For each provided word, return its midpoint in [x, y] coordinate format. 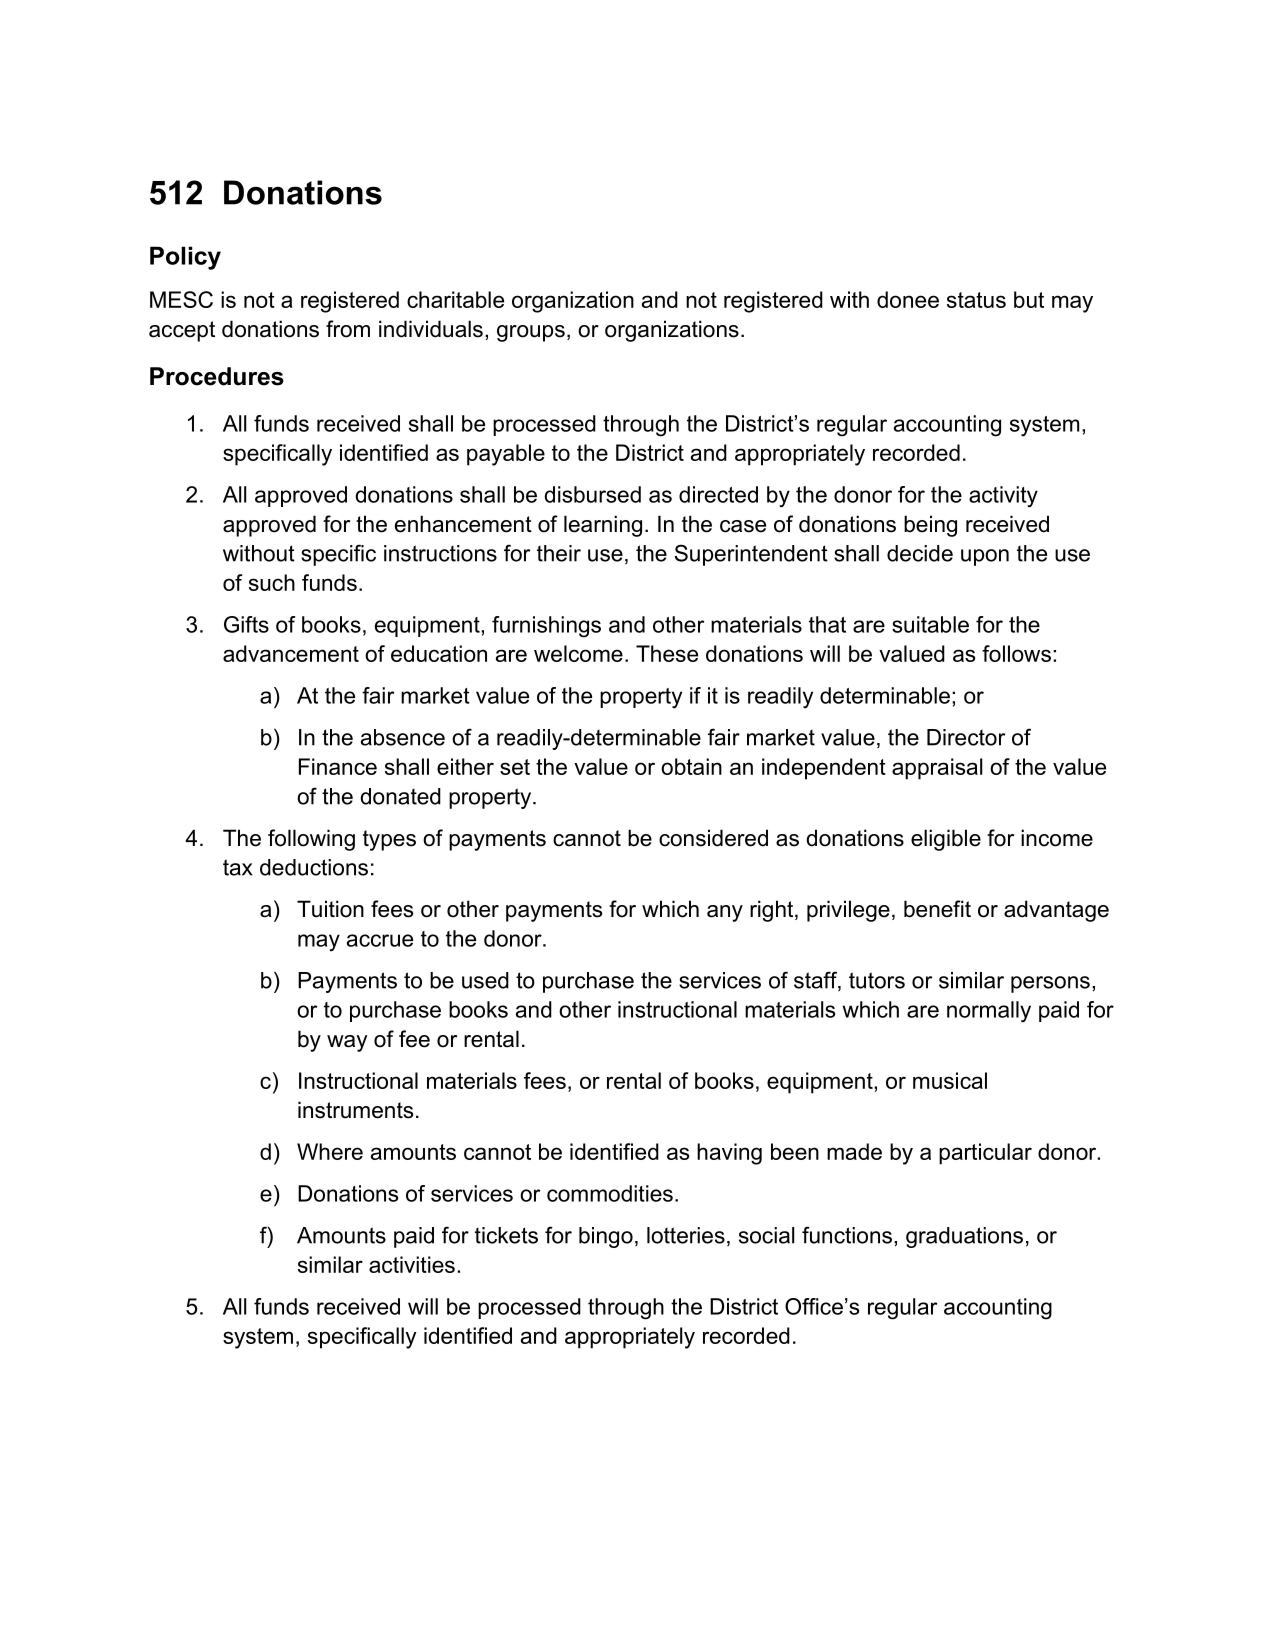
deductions [314, 867]
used [485, 980]
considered [713, 838]
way [347, 1043]
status [976, 300]
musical [950, 1080]
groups [531, 333]
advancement [291, 653]
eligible [946, 840]
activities [412, 1264]
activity [1003, 497]
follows [1016, 653]
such [272, 582]
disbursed [592, 494]
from [348, 329]
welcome [578, 653]
